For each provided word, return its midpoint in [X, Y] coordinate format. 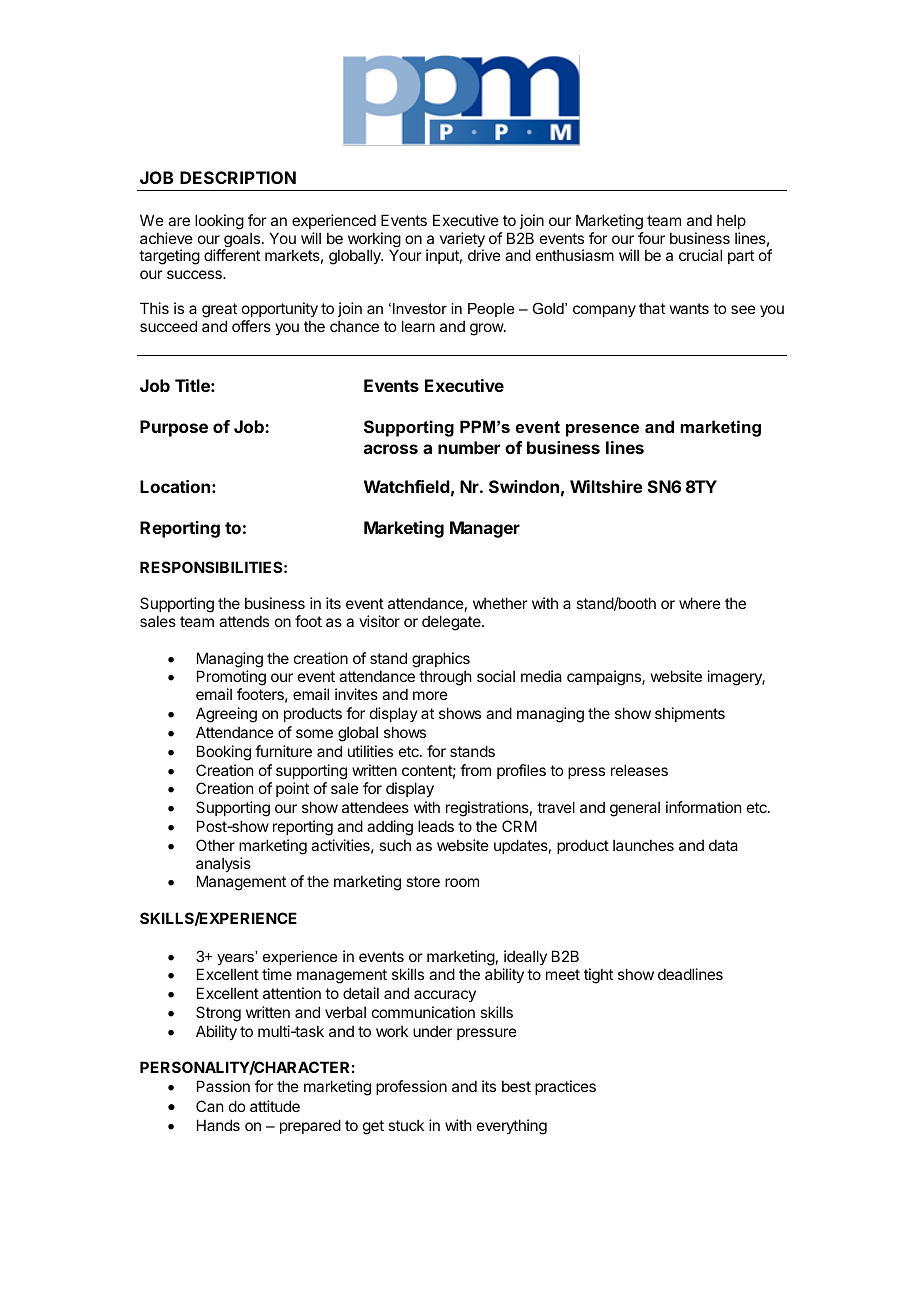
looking [219, 222]
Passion [223, 1086]
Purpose [174, 428]
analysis [223, 864]
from [475, 770]
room [462, 882]
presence [602, 430]
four [651, 238]
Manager [485, 529]
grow [487, 329]
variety [462, 241]
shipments [690, 714]
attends [244, 621]
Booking [224, 753]
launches [643, 845]
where [700, 603]
